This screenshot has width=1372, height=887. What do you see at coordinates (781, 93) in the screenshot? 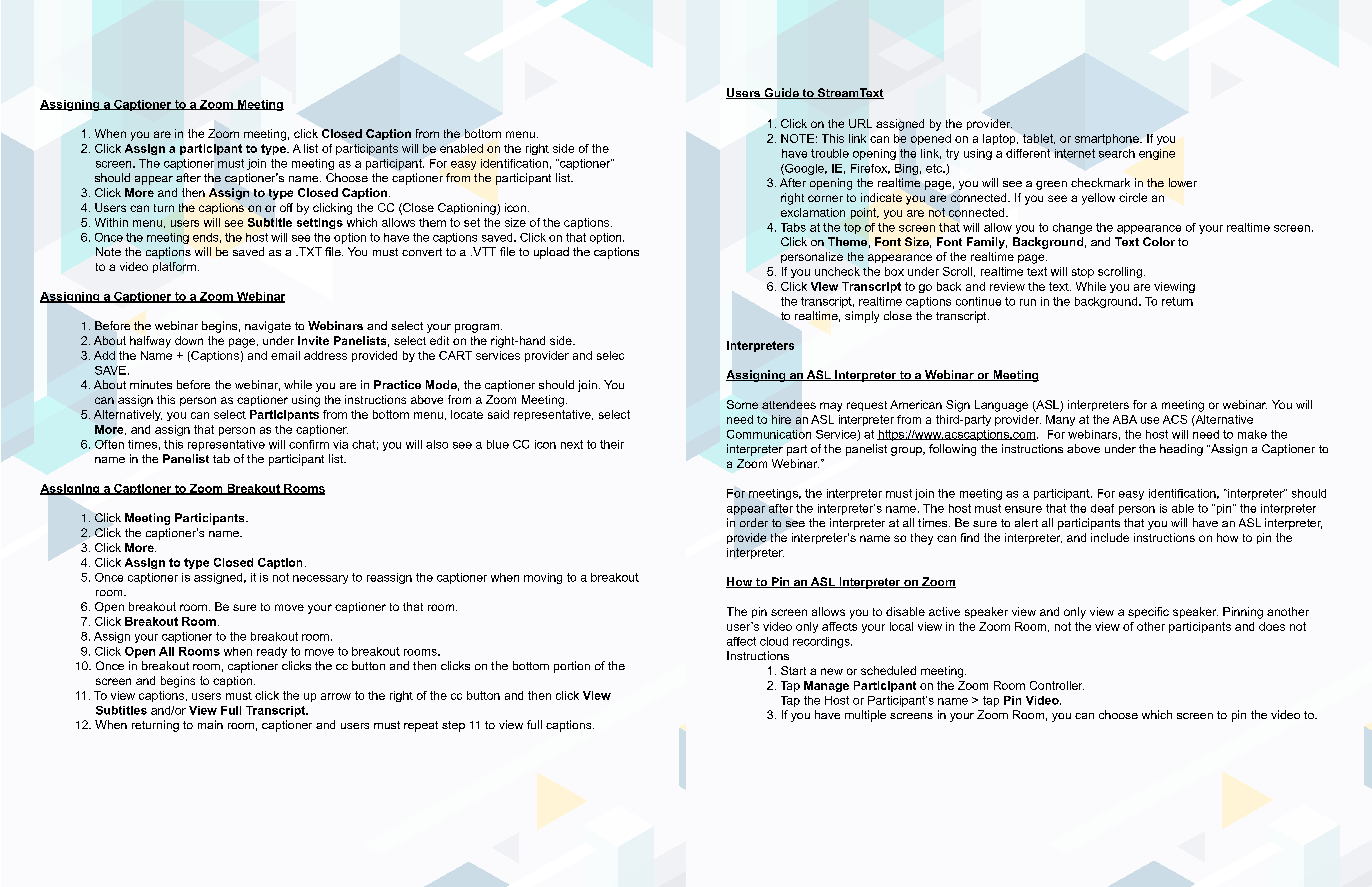
I see `Guide` at bounding box center [781, 93].
